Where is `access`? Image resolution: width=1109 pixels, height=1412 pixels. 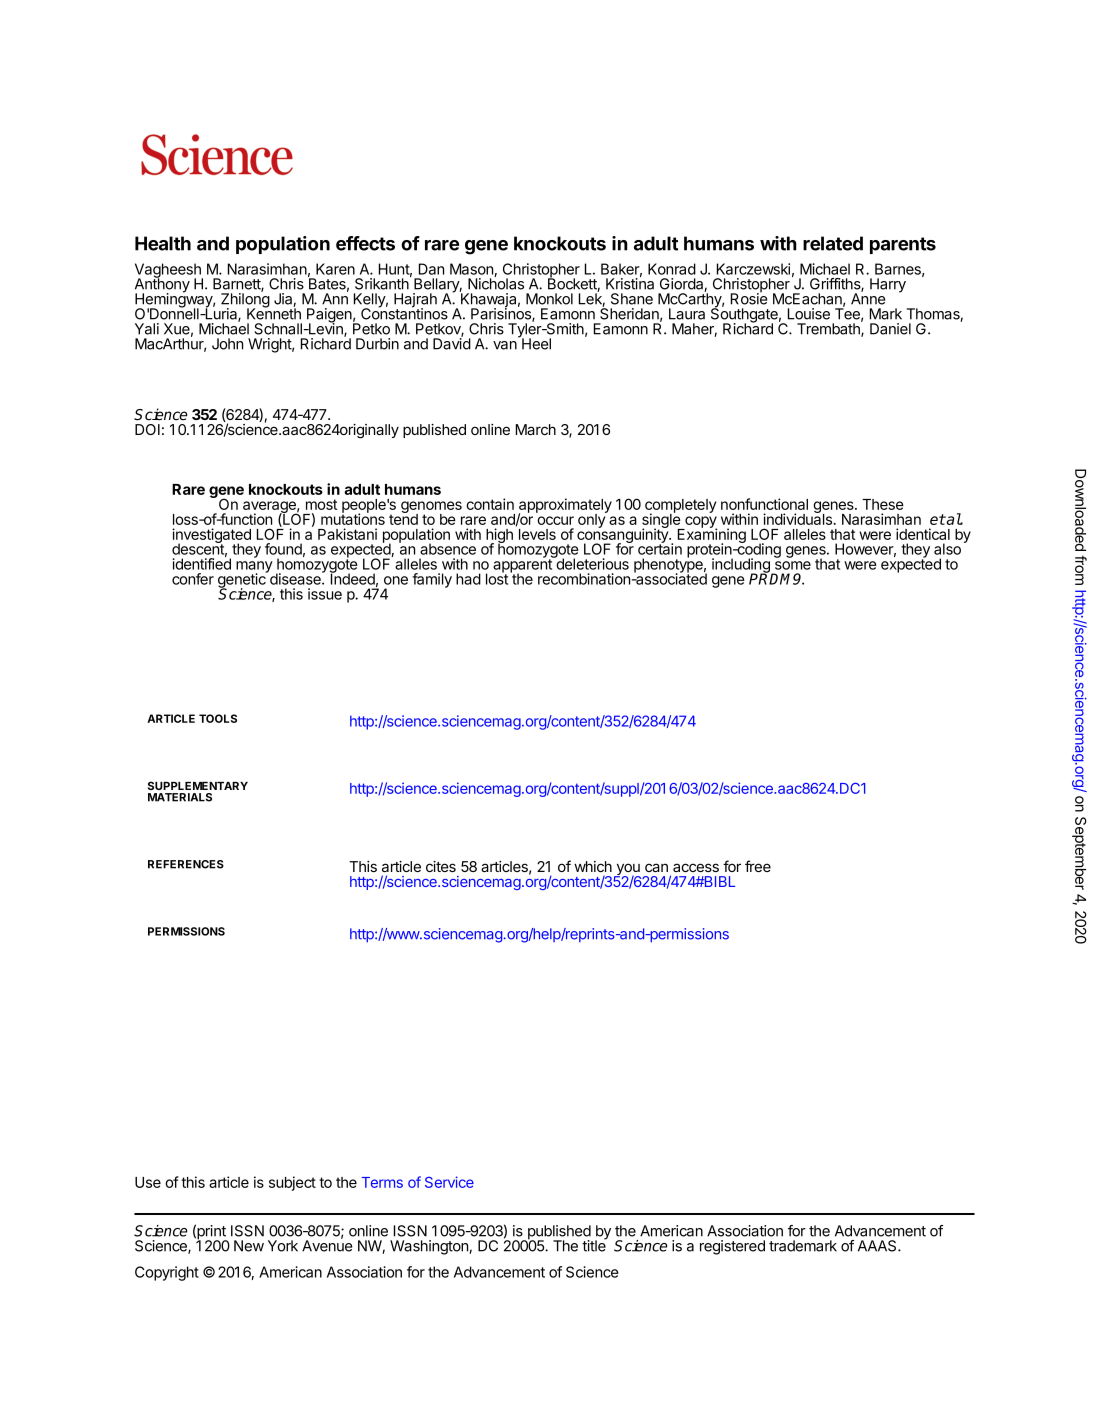
access is located at coordinates (696, 867).
